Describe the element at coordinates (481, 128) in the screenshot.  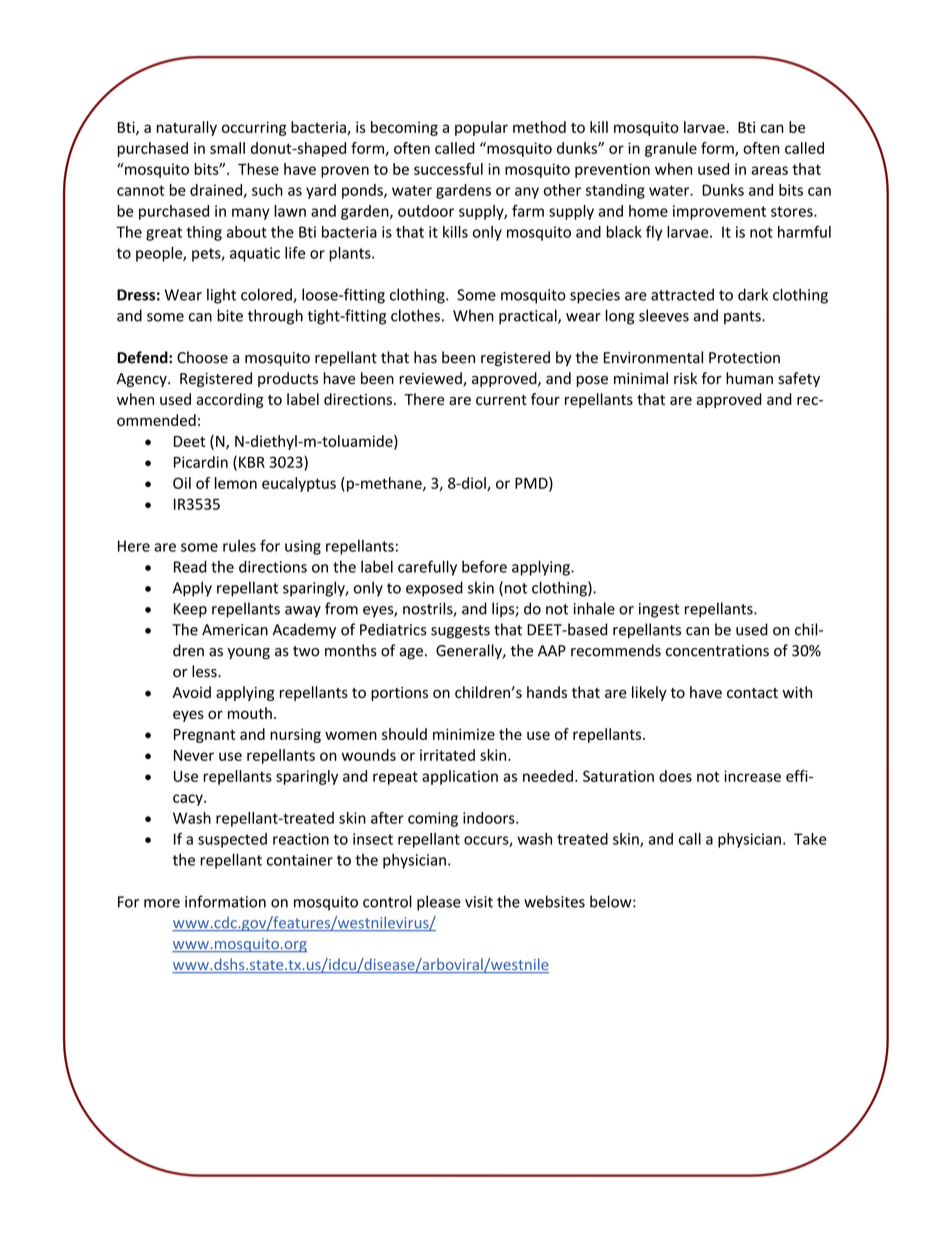
I see `popular` at that location.
